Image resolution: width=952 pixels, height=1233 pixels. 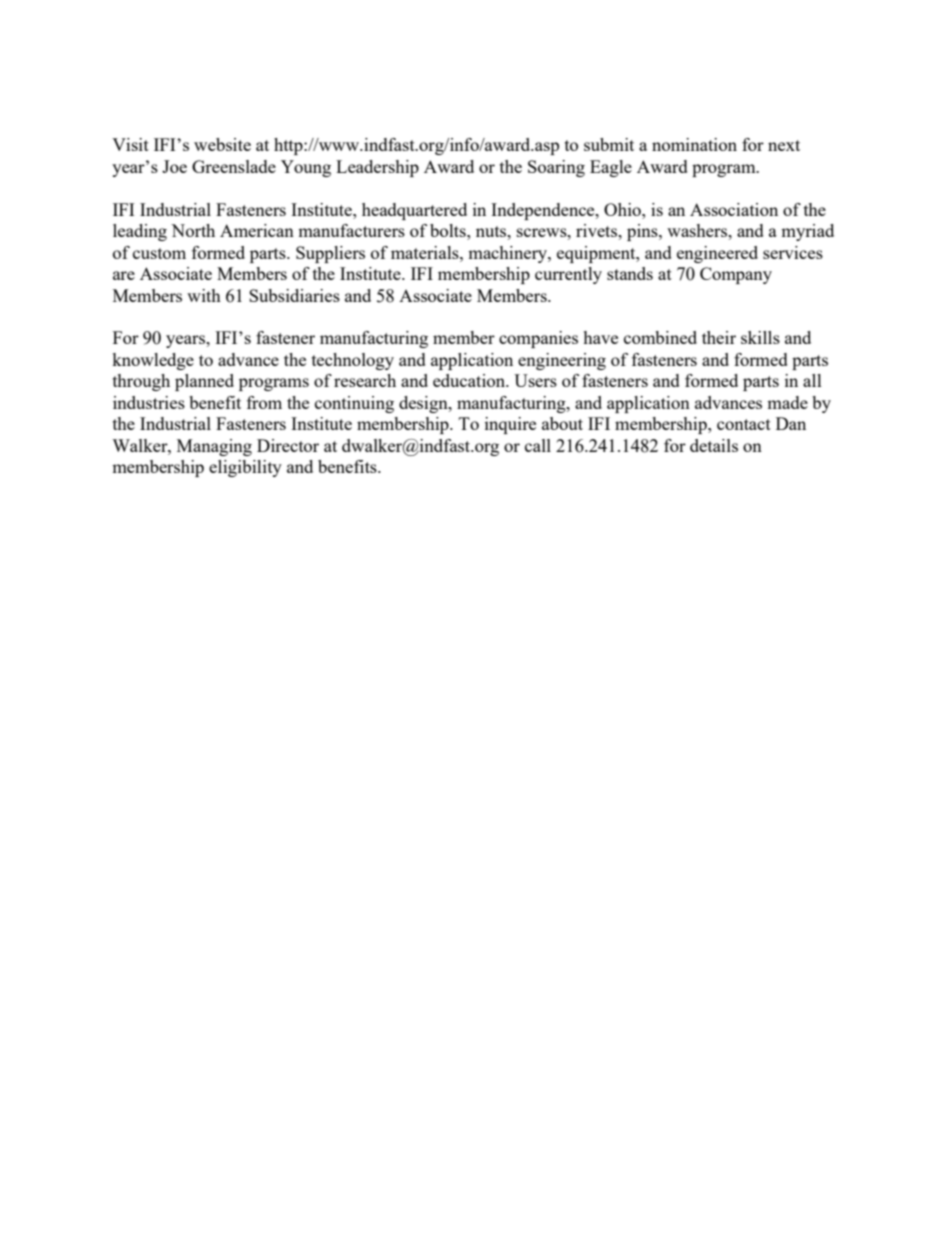 I want to click on website, so click(x=222, y=144).
